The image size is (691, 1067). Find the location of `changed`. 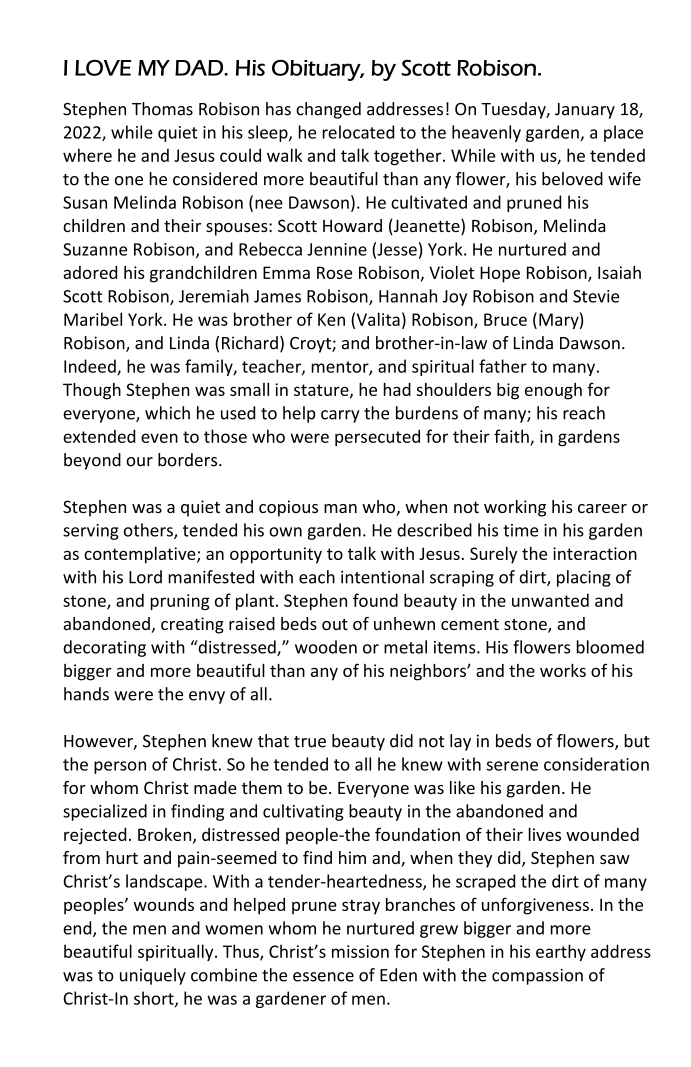

changed is located at coordinates (328, 110).
